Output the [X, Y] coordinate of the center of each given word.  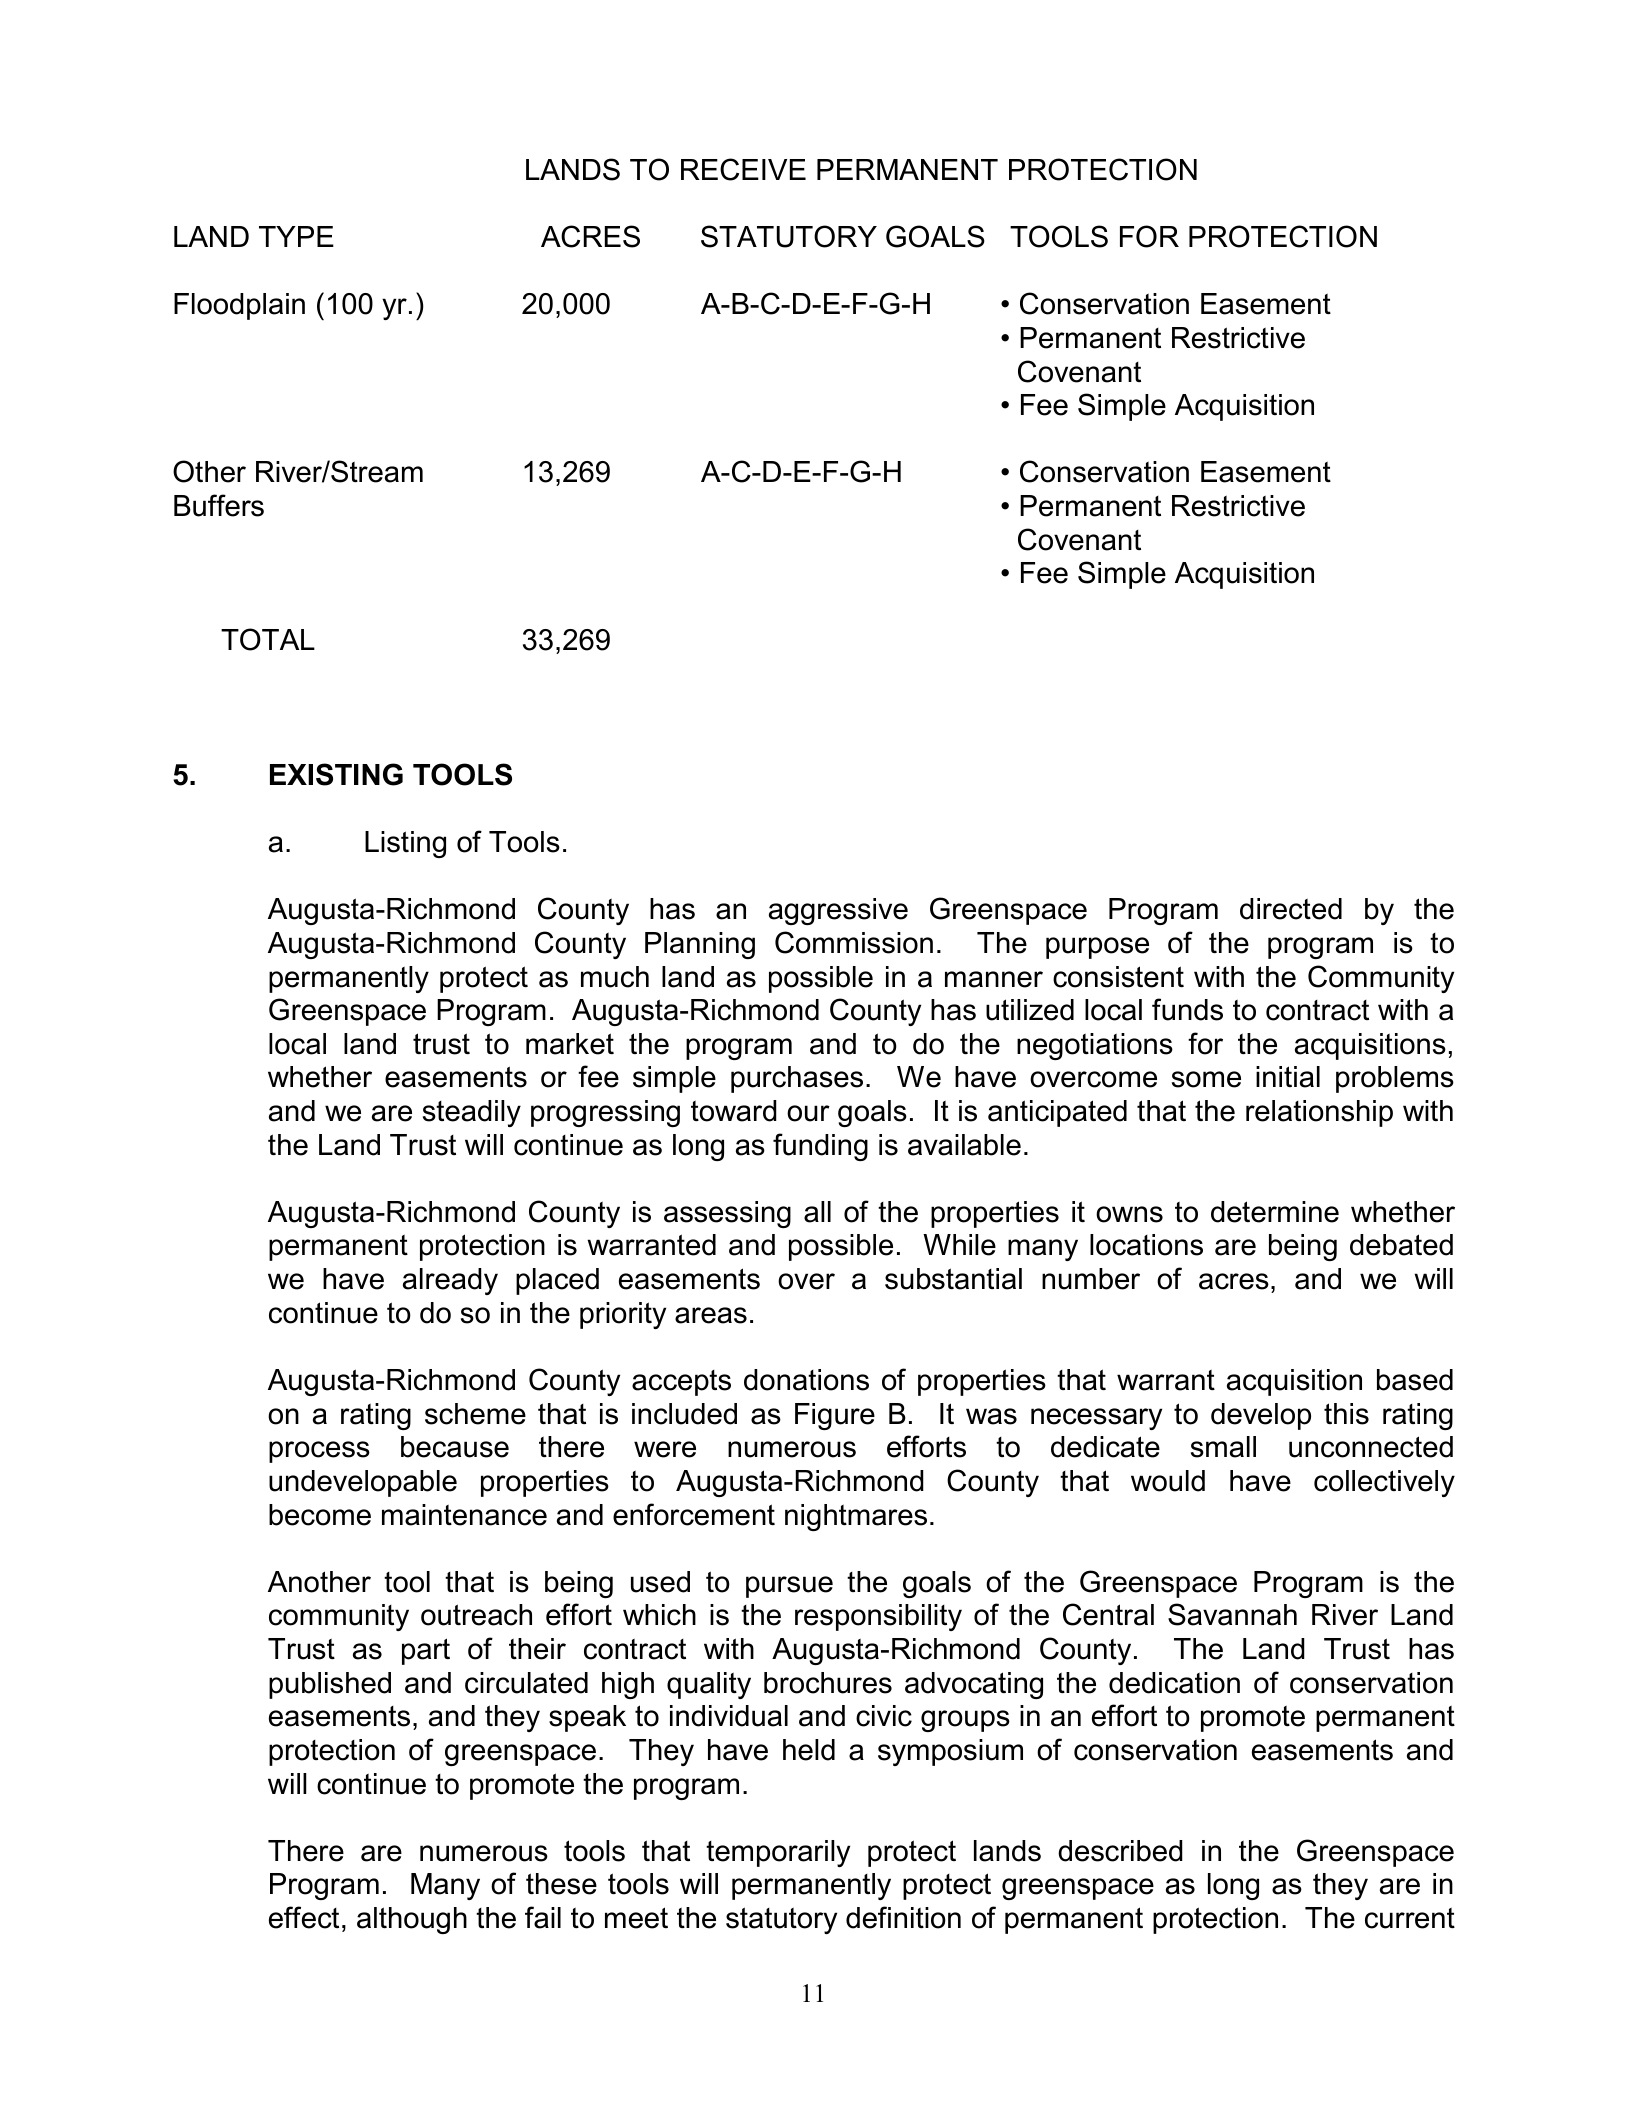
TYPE [296, 236]
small [1223, 1447]
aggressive [838, 911]
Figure [835, 1416]
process [319, 1452]
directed [1291, 909]
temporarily [778, 1853]
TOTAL [268, 639]
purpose [1097, 948]
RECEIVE [743, 169]
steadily [472, 1113]
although [412, 1920]
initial [1288, 1077]
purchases [797, 1079]
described [1120, 1851]
